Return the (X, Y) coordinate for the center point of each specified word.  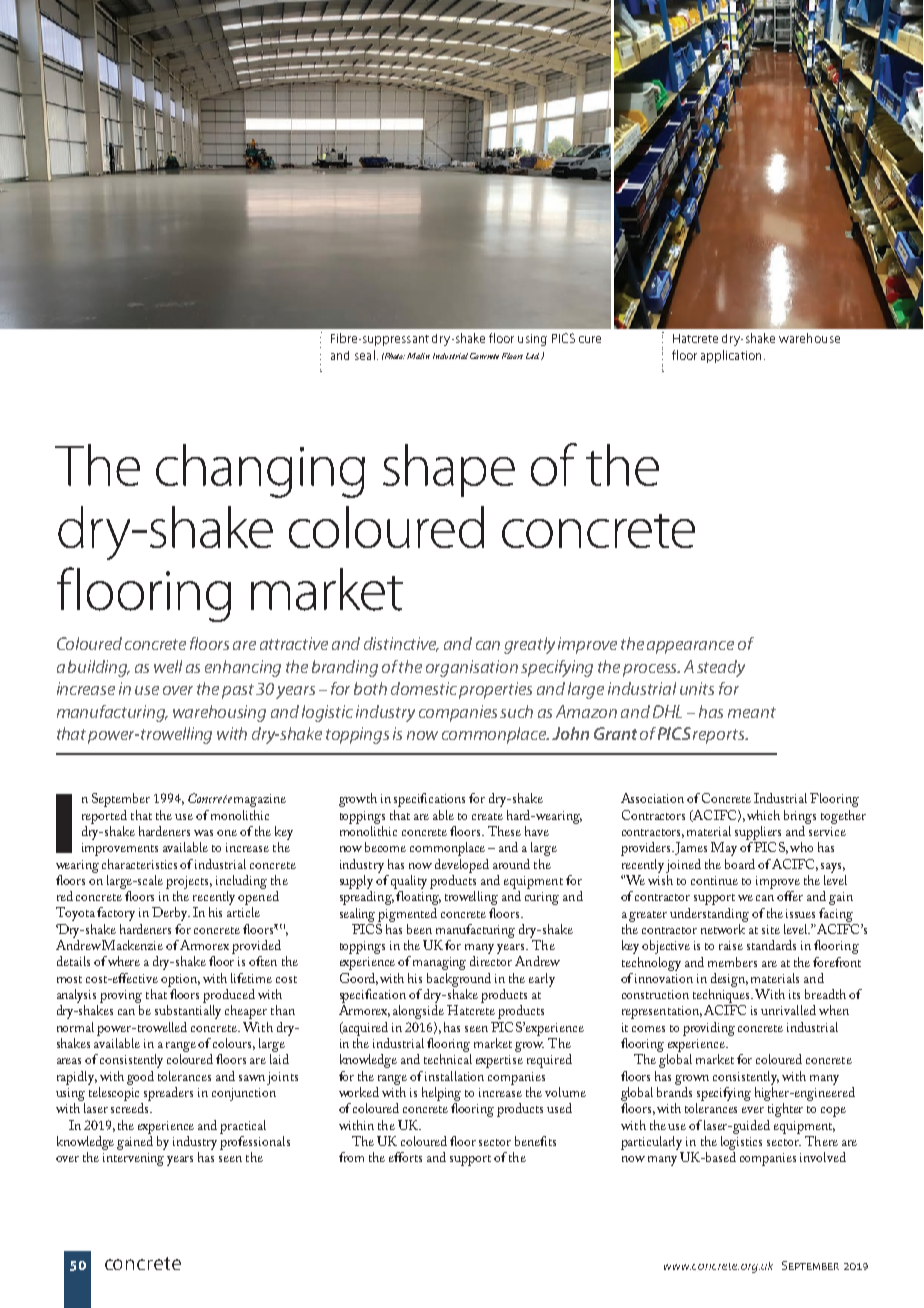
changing (260, 471)
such (516, 711)
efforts (405, 1157)
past (239, 691)
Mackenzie (132, 945)
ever (753, 1110)
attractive (294, 643)
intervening (133, 1159)
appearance (690, 647)
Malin (418, 356)
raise (731, 945)
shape (449, 470)
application (731, 356)
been (419, 929)
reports (720, 736)
